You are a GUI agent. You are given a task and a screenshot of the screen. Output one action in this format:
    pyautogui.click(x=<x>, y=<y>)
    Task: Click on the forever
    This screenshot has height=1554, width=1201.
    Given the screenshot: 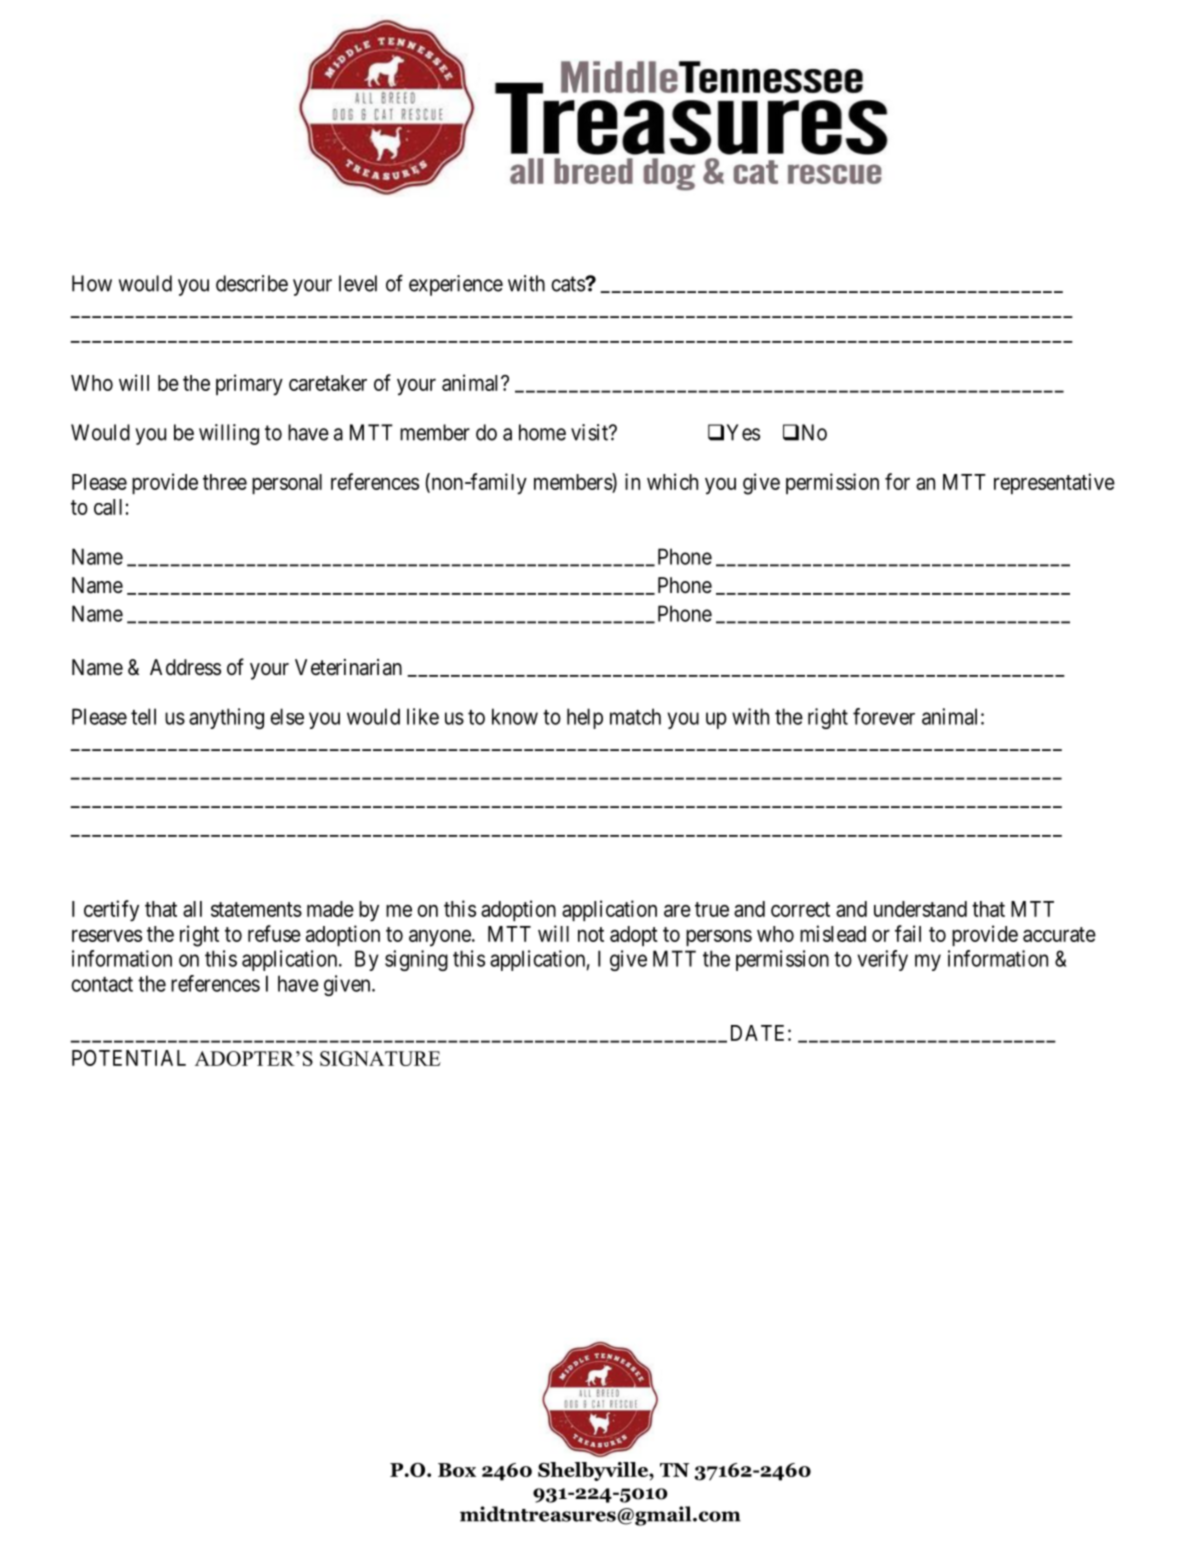 What is the action you would take?
    pyautogui.click(x=884, y=716)
